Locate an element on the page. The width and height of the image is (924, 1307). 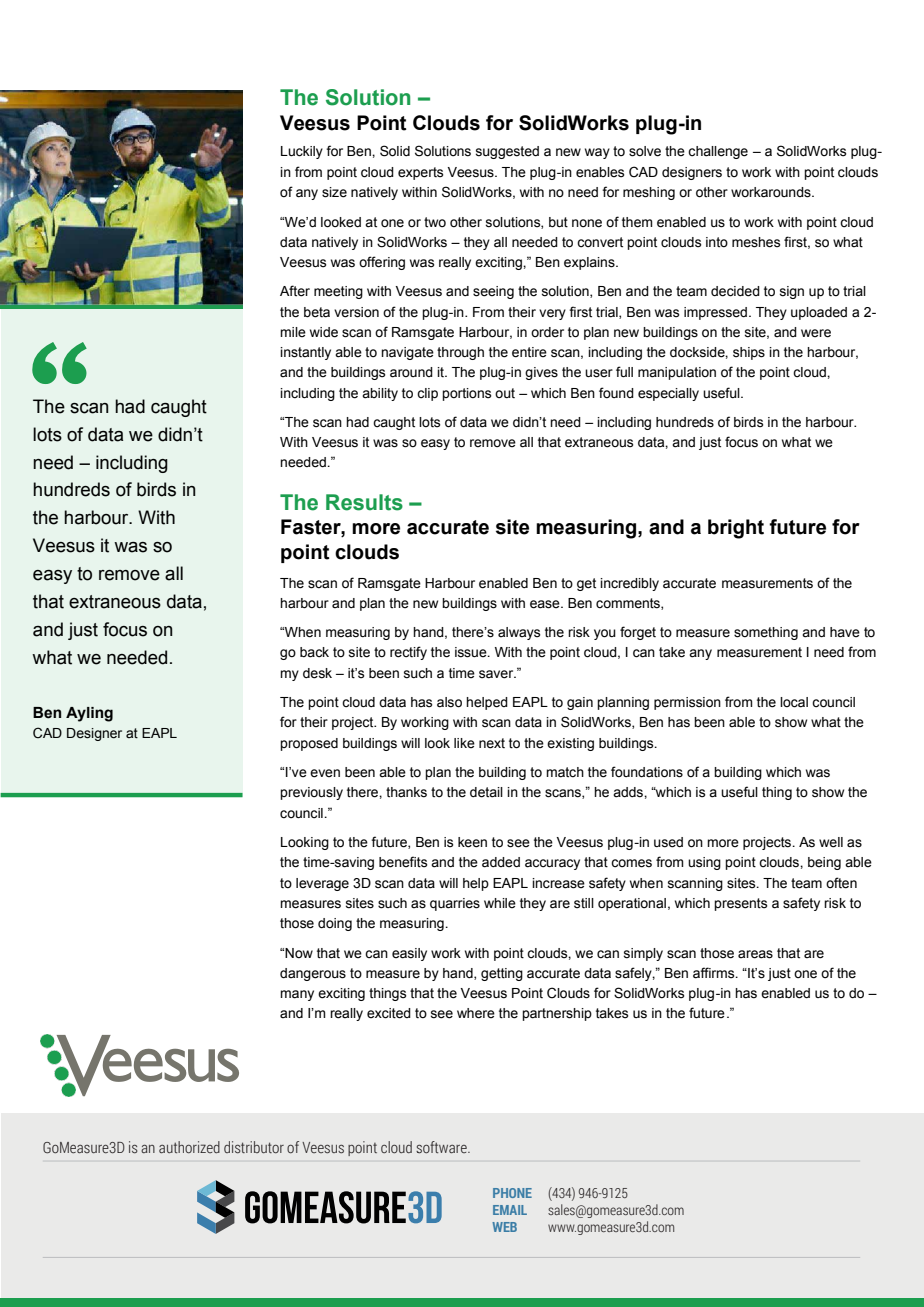
being is located at coordinates (824, 863).
